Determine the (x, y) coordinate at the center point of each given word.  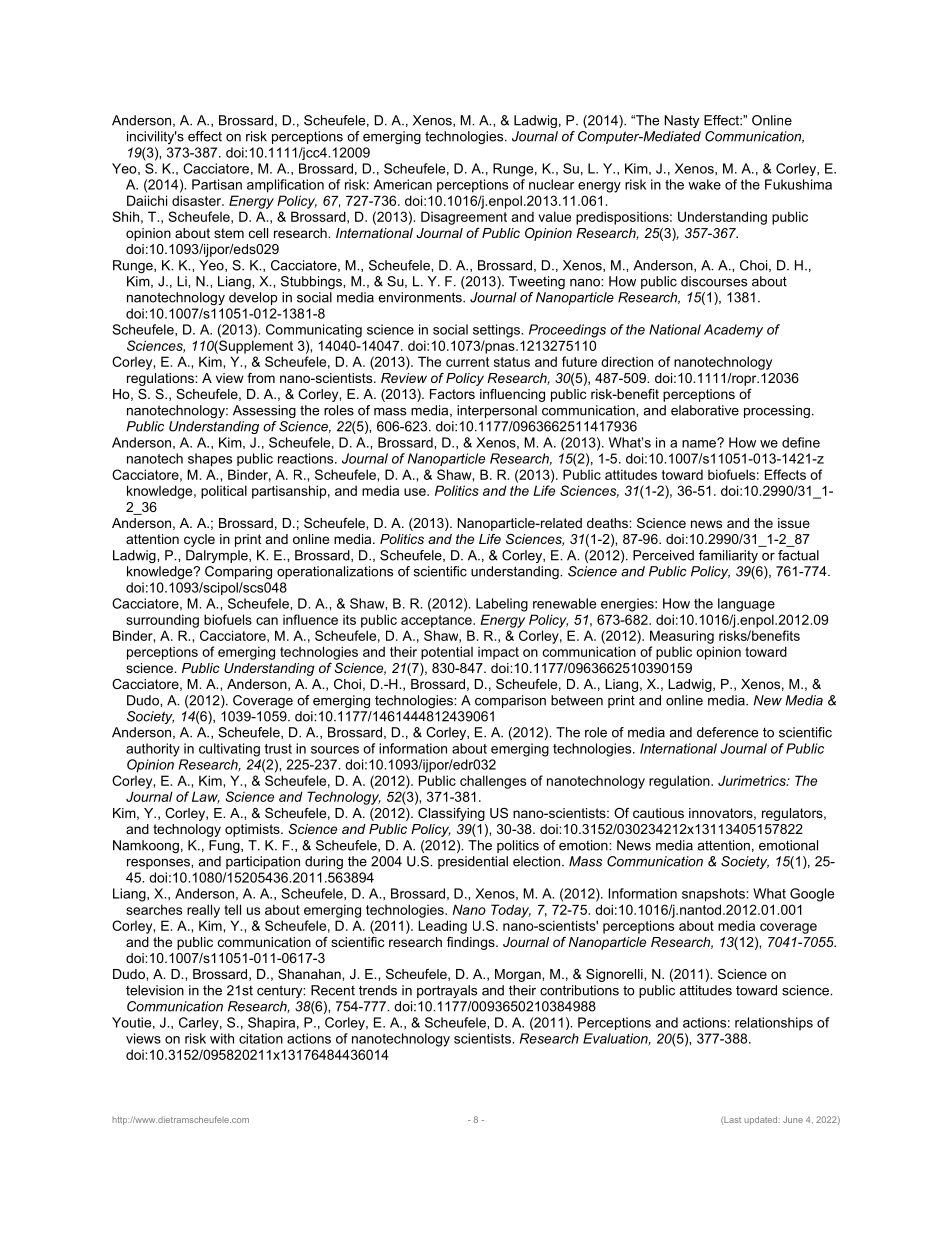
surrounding (162, 621)
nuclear (551, 184)
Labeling (502, 605)
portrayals (447, 991)
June (793, 1119)
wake (704, 184)
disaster (198, 200)
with (222, 1038)
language (746, 605)
